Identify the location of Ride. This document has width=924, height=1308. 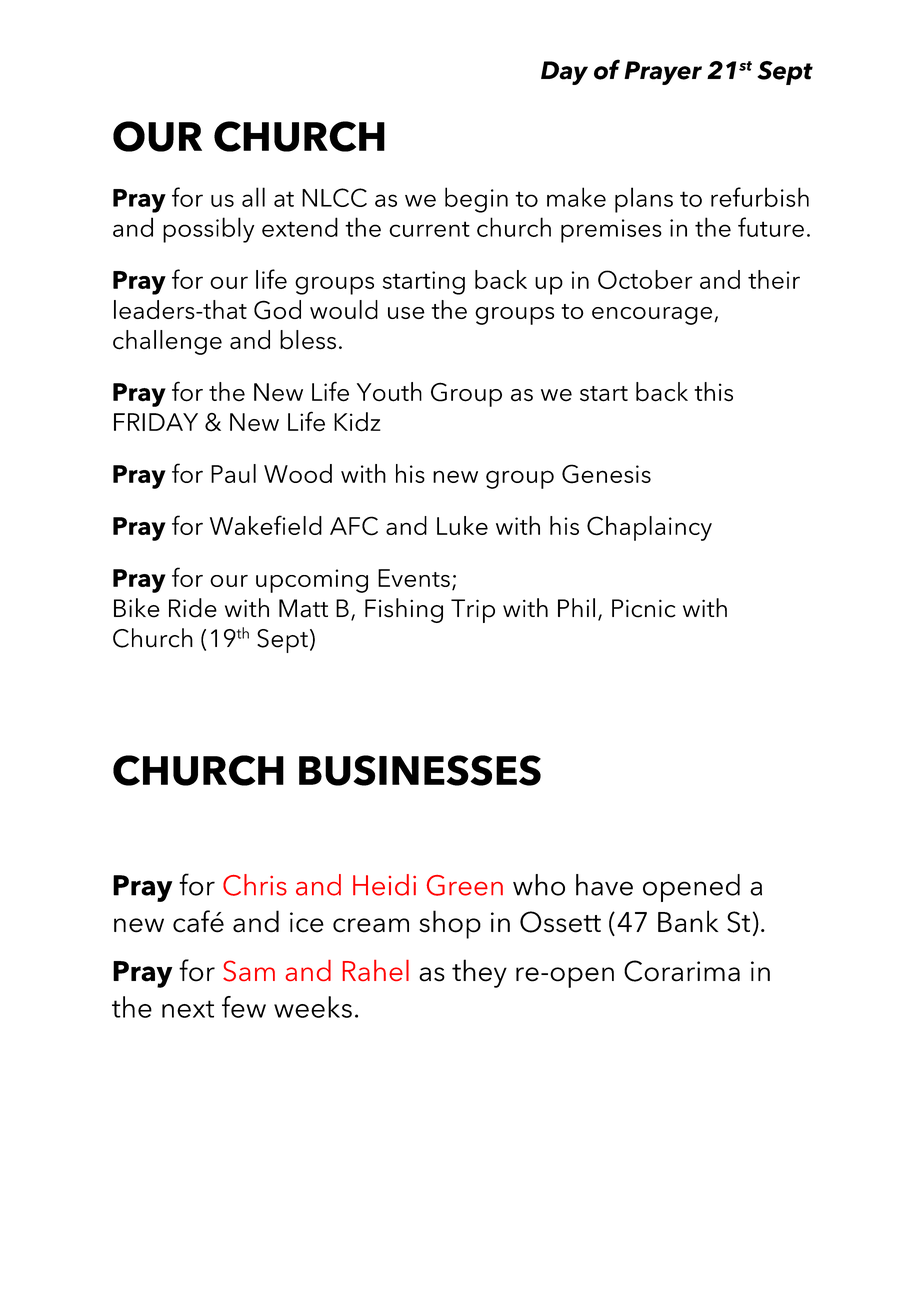
(193, 608).
